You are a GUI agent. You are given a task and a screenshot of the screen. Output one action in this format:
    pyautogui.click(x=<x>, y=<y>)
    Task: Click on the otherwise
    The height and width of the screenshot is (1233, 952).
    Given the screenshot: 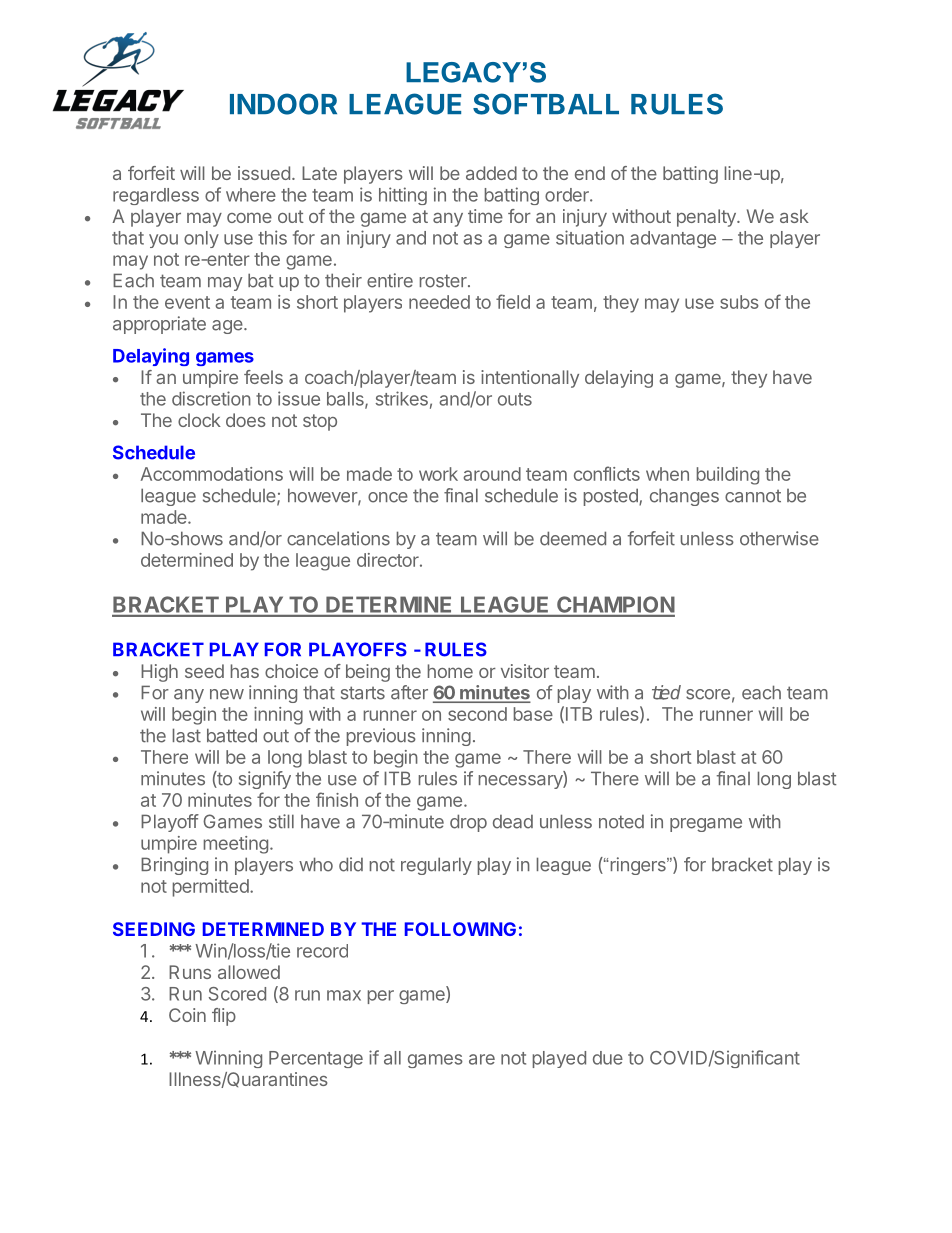 What is the action you would take?
    pyautogui.click(x=779, y=538)
